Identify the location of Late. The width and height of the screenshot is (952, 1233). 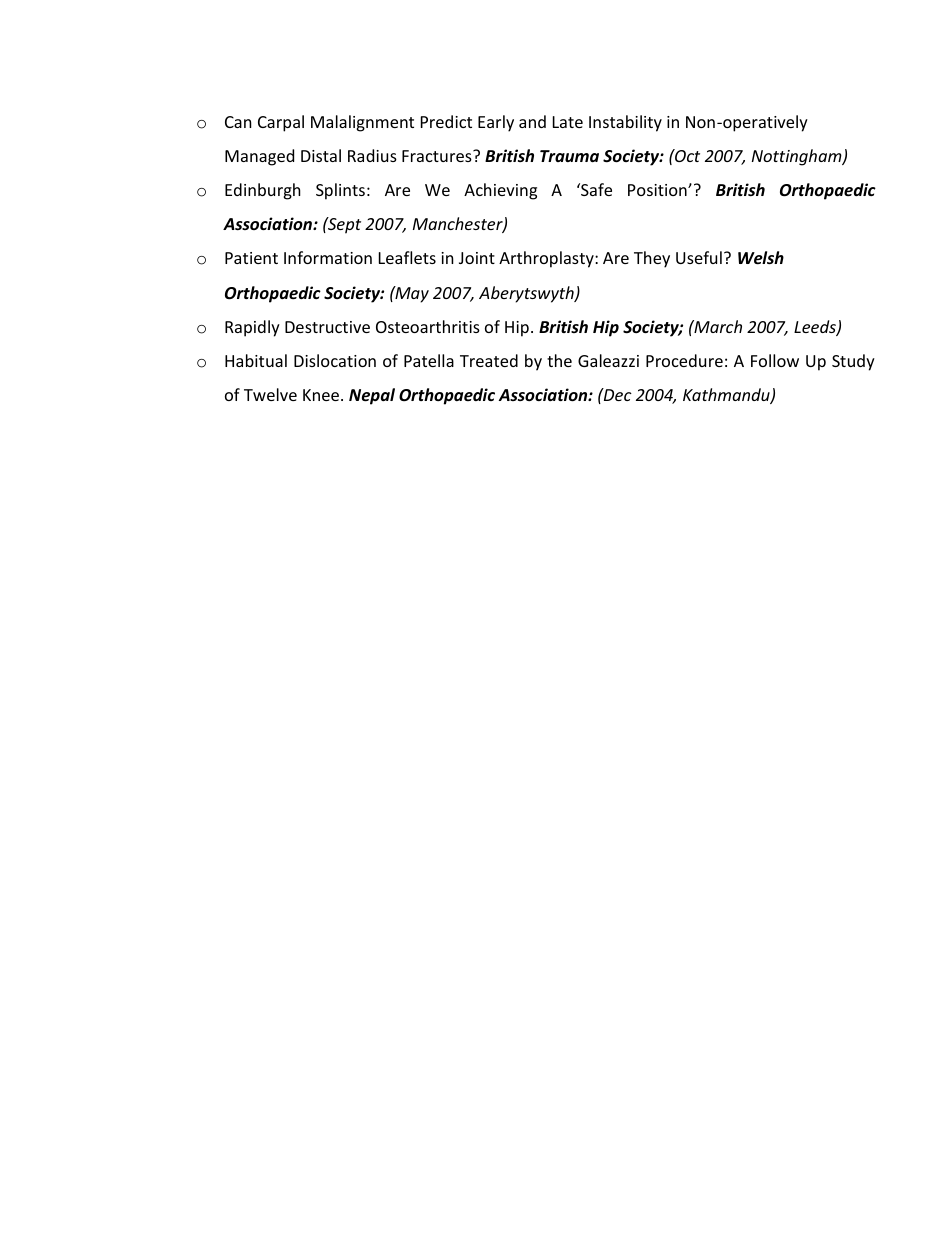
(568, 122).
